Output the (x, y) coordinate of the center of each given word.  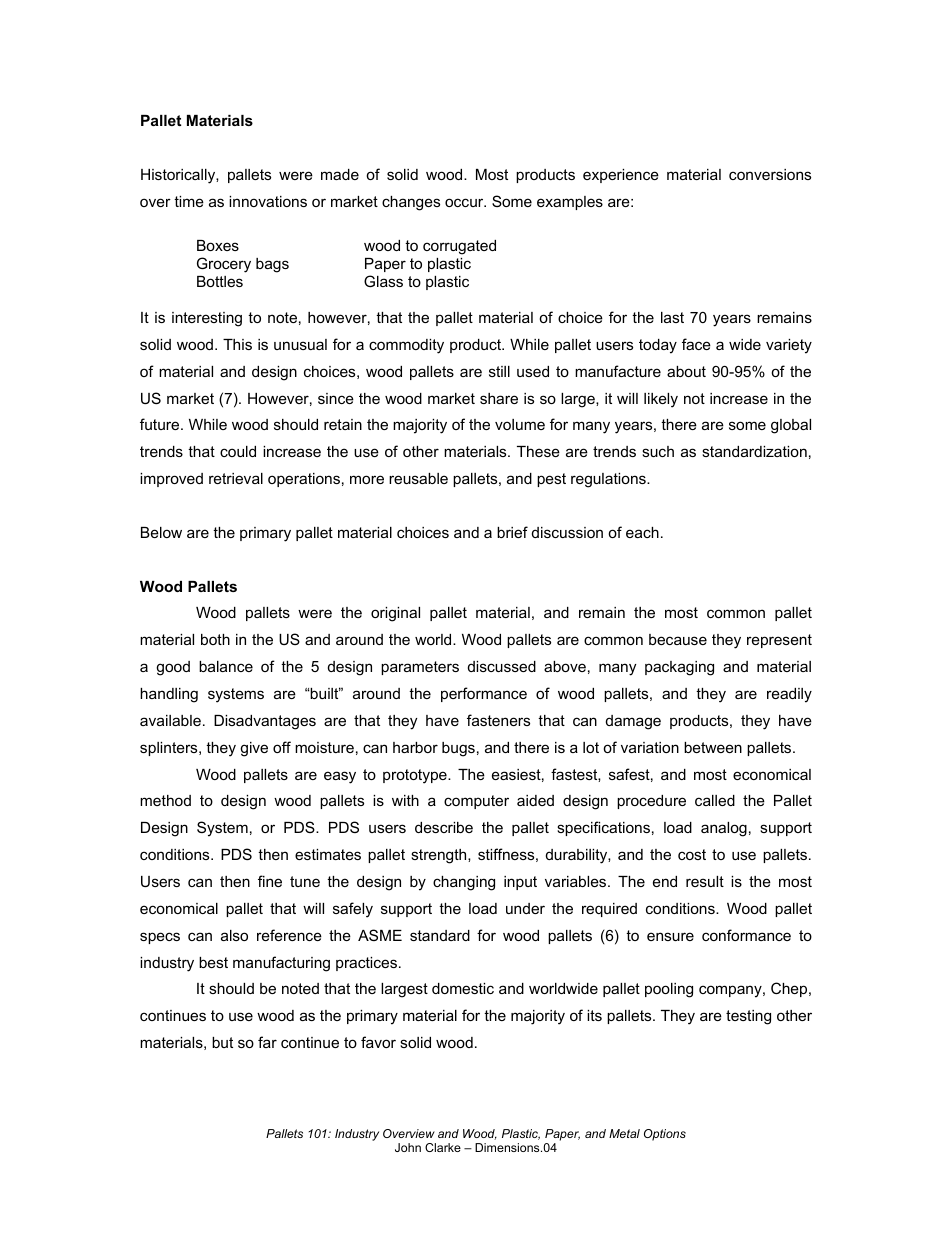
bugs (458, 749)
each (642, 532)
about (686, 371)
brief (512, 532)
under (525, 908)
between (713, 747)
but (222, 1042)
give (254, 749)
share (499, 398)
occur (465, 202)
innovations (268, 201)
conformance (746, 935)
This (237, 344)
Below (161, 532)
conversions (770, 174)
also (234, 935)
